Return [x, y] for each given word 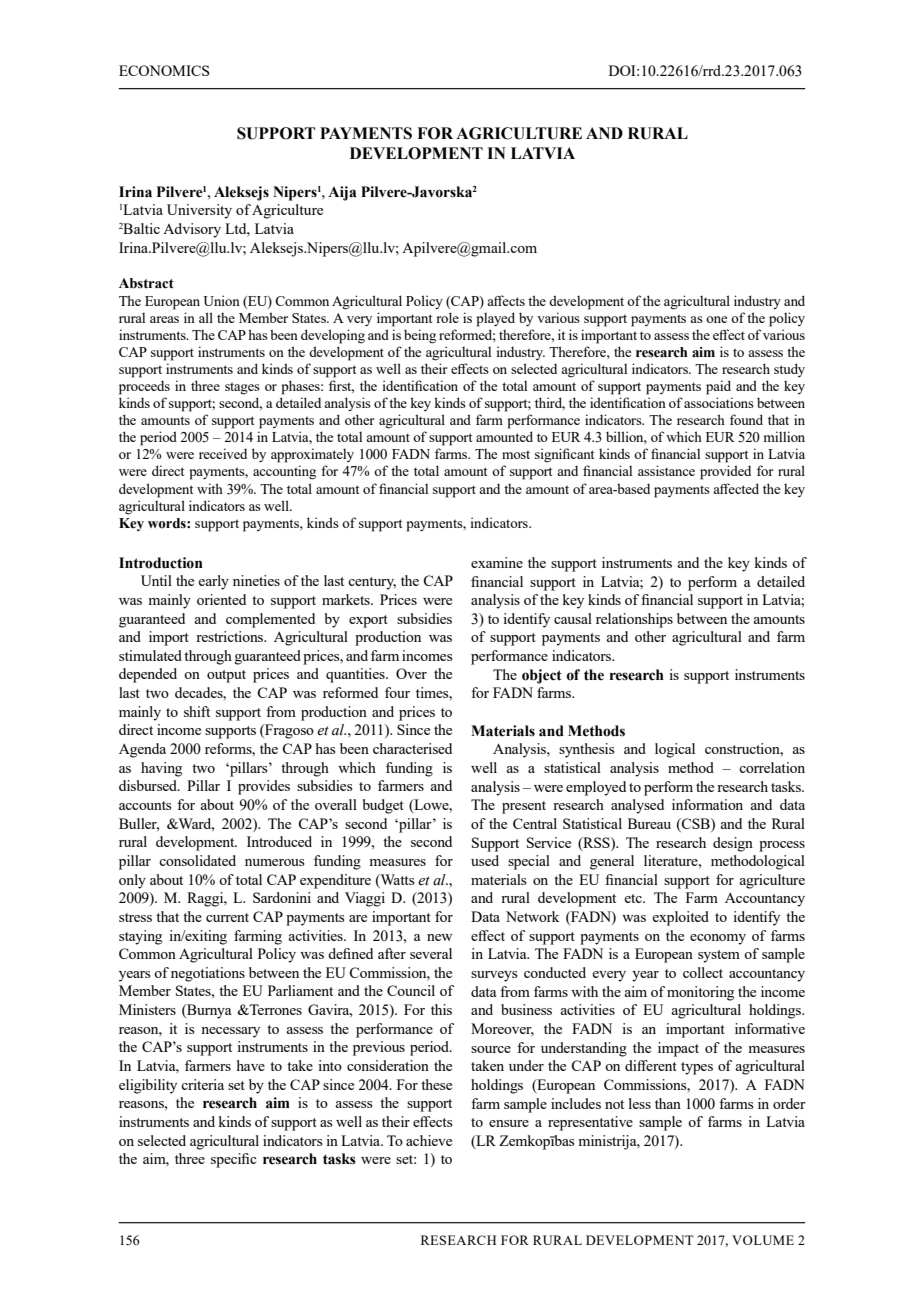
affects [506, 300]
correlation [772, 767]
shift [197, 711]
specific [234, 1160]
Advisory [192, 230]
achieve [429, 1140]
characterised [412, 748]
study [789, 370]
